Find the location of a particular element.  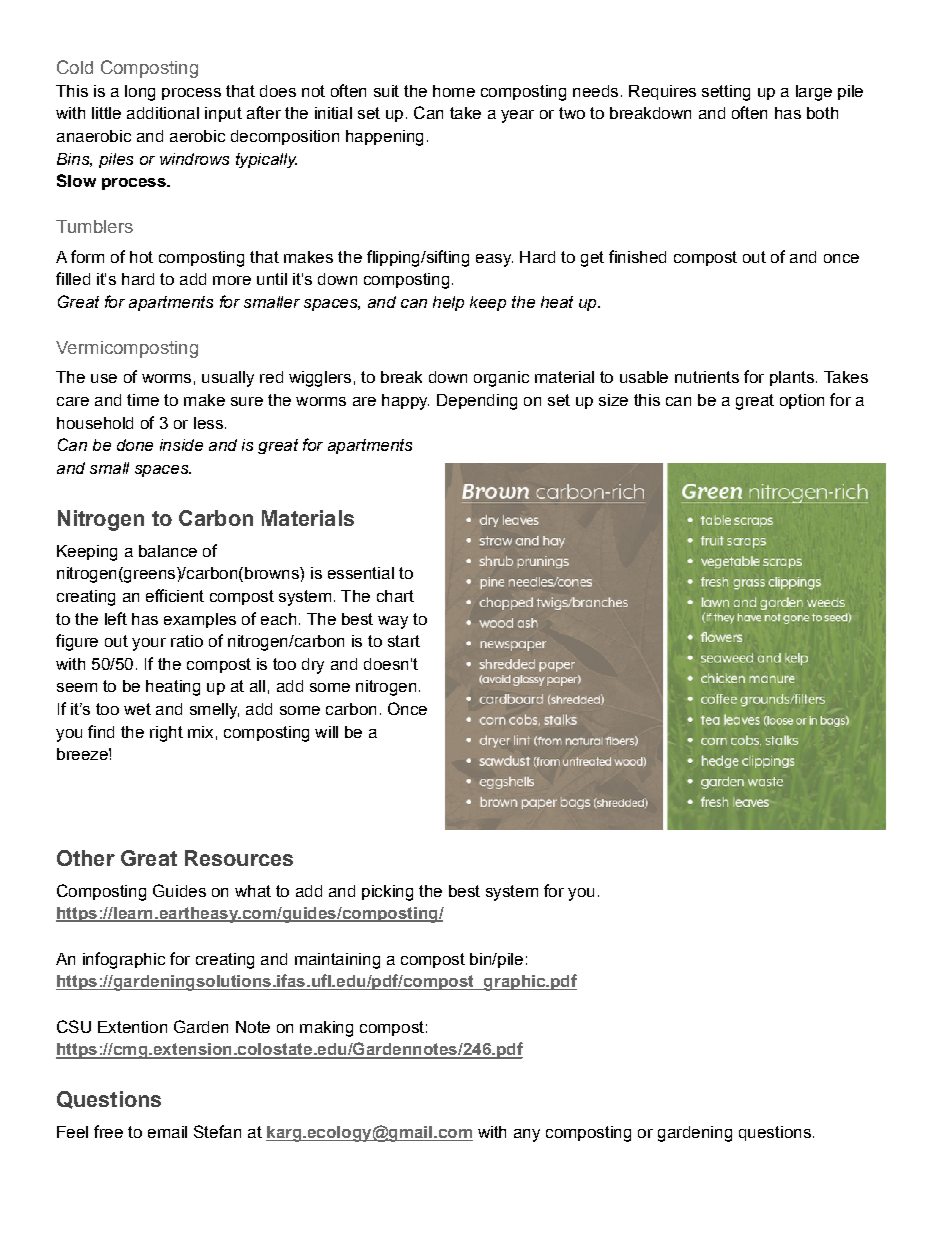

email is located at coordinates (167, 1132).
